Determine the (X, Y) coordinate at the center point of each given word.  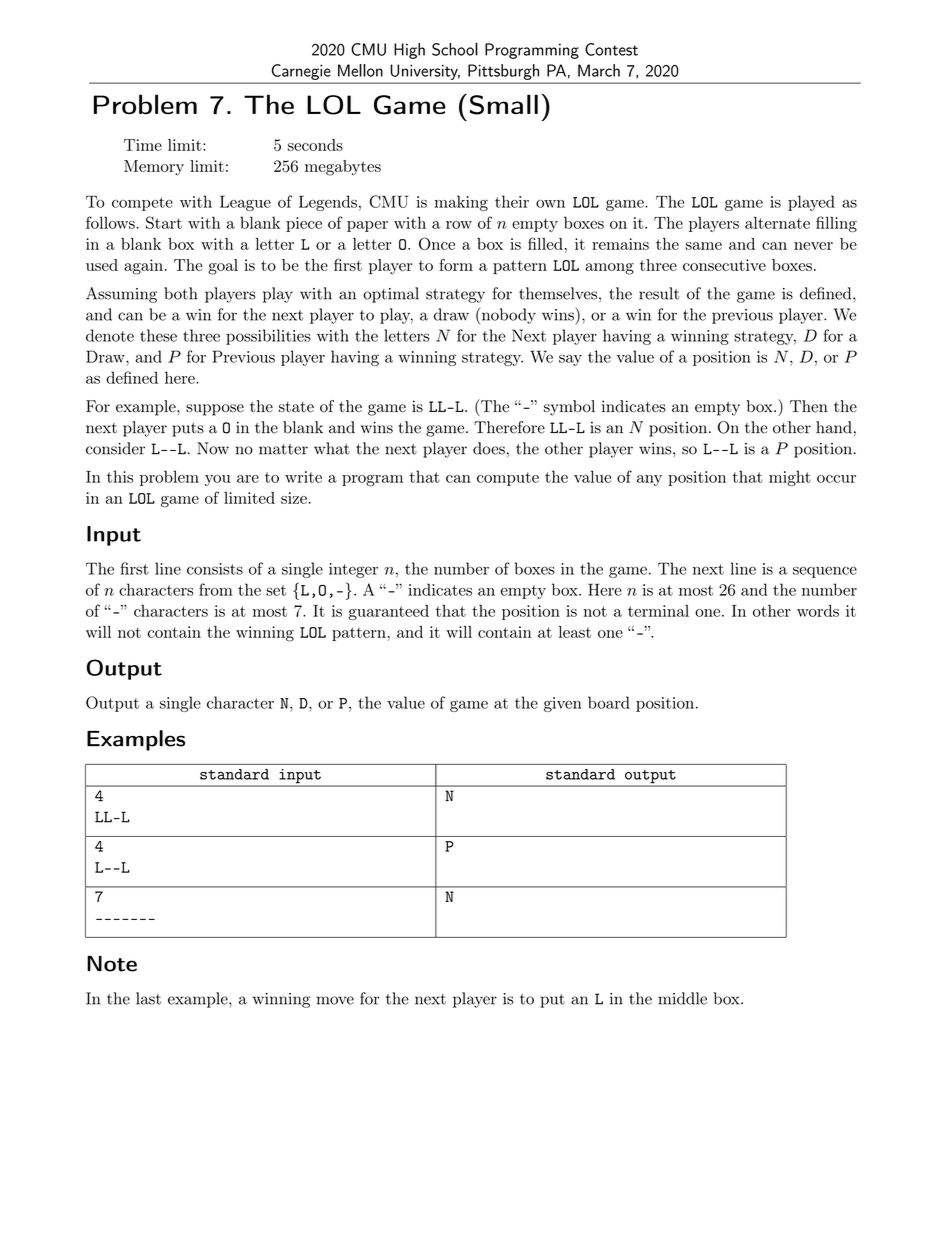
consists (215, 569)
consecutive (724, 265)
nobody (507, 316)
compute (508, 479)
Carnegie (301, 72)
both (181, 293)
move (335, 1000)
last (148, 998)
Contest (611, 49)
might (790, 478)
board (609, 702)
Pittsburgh (503, 72)
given (562, 704)
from (216, 589)
